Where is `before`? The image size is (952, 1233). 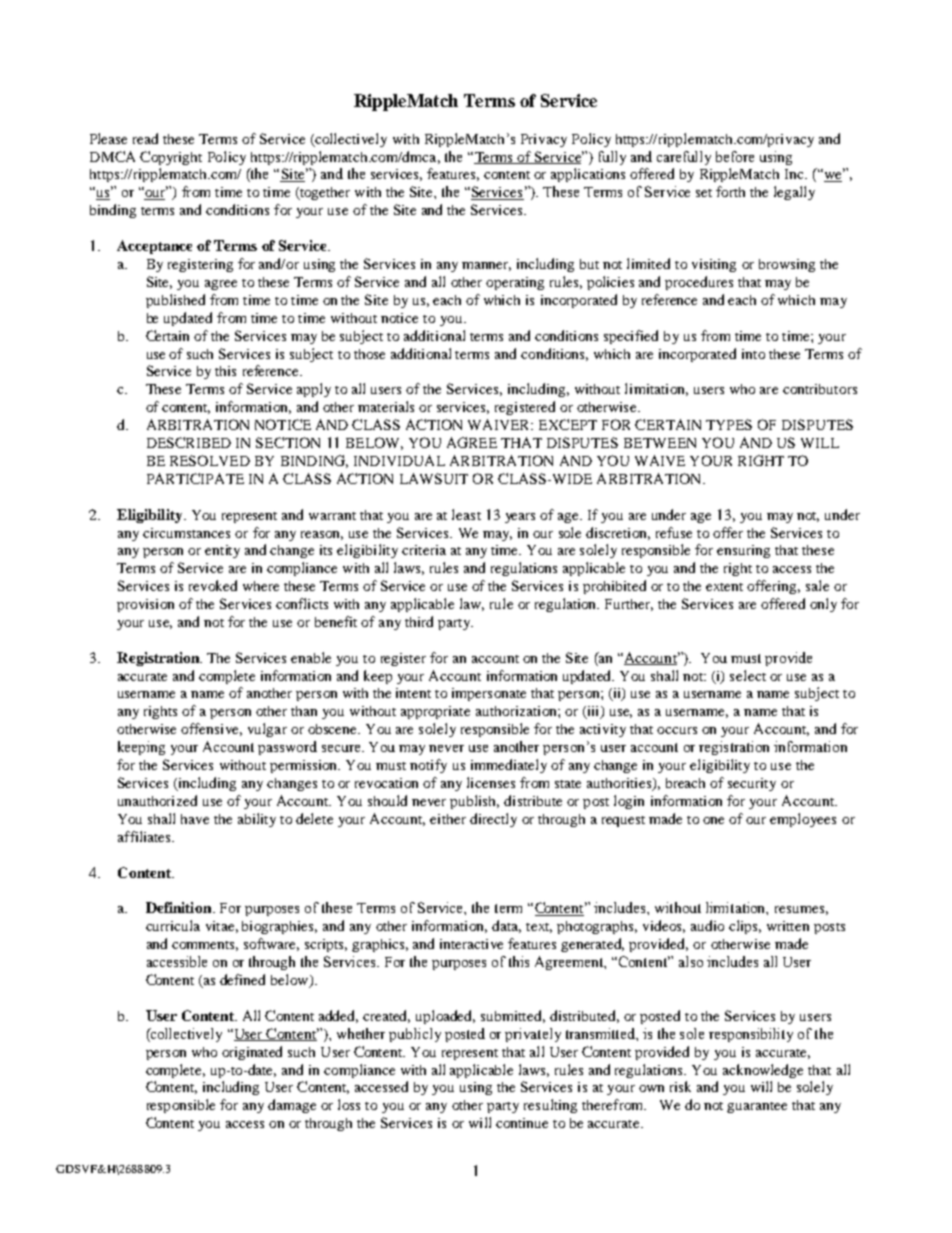
before is located at coordinates (735, 156).
